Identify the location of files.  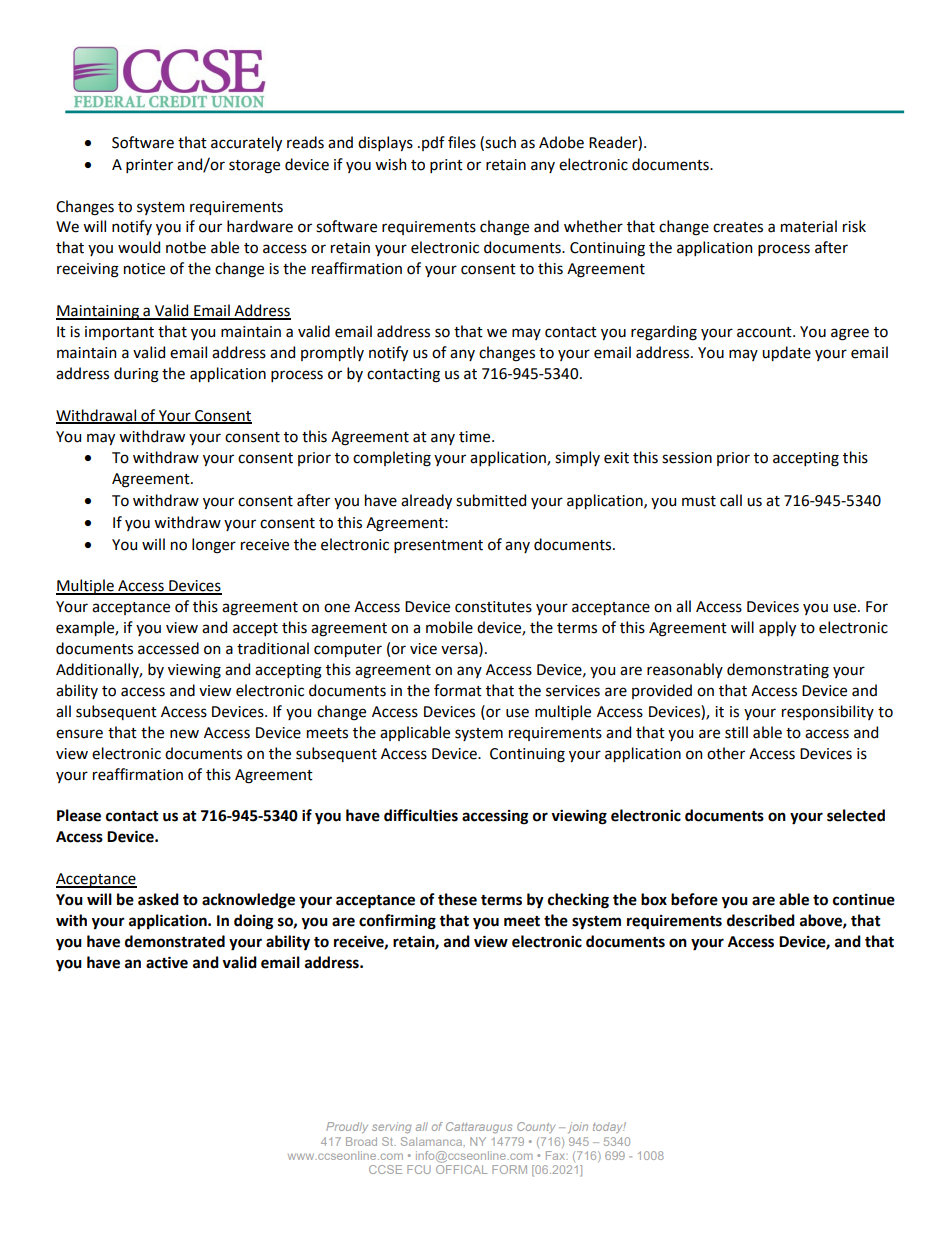
(462, 142).
